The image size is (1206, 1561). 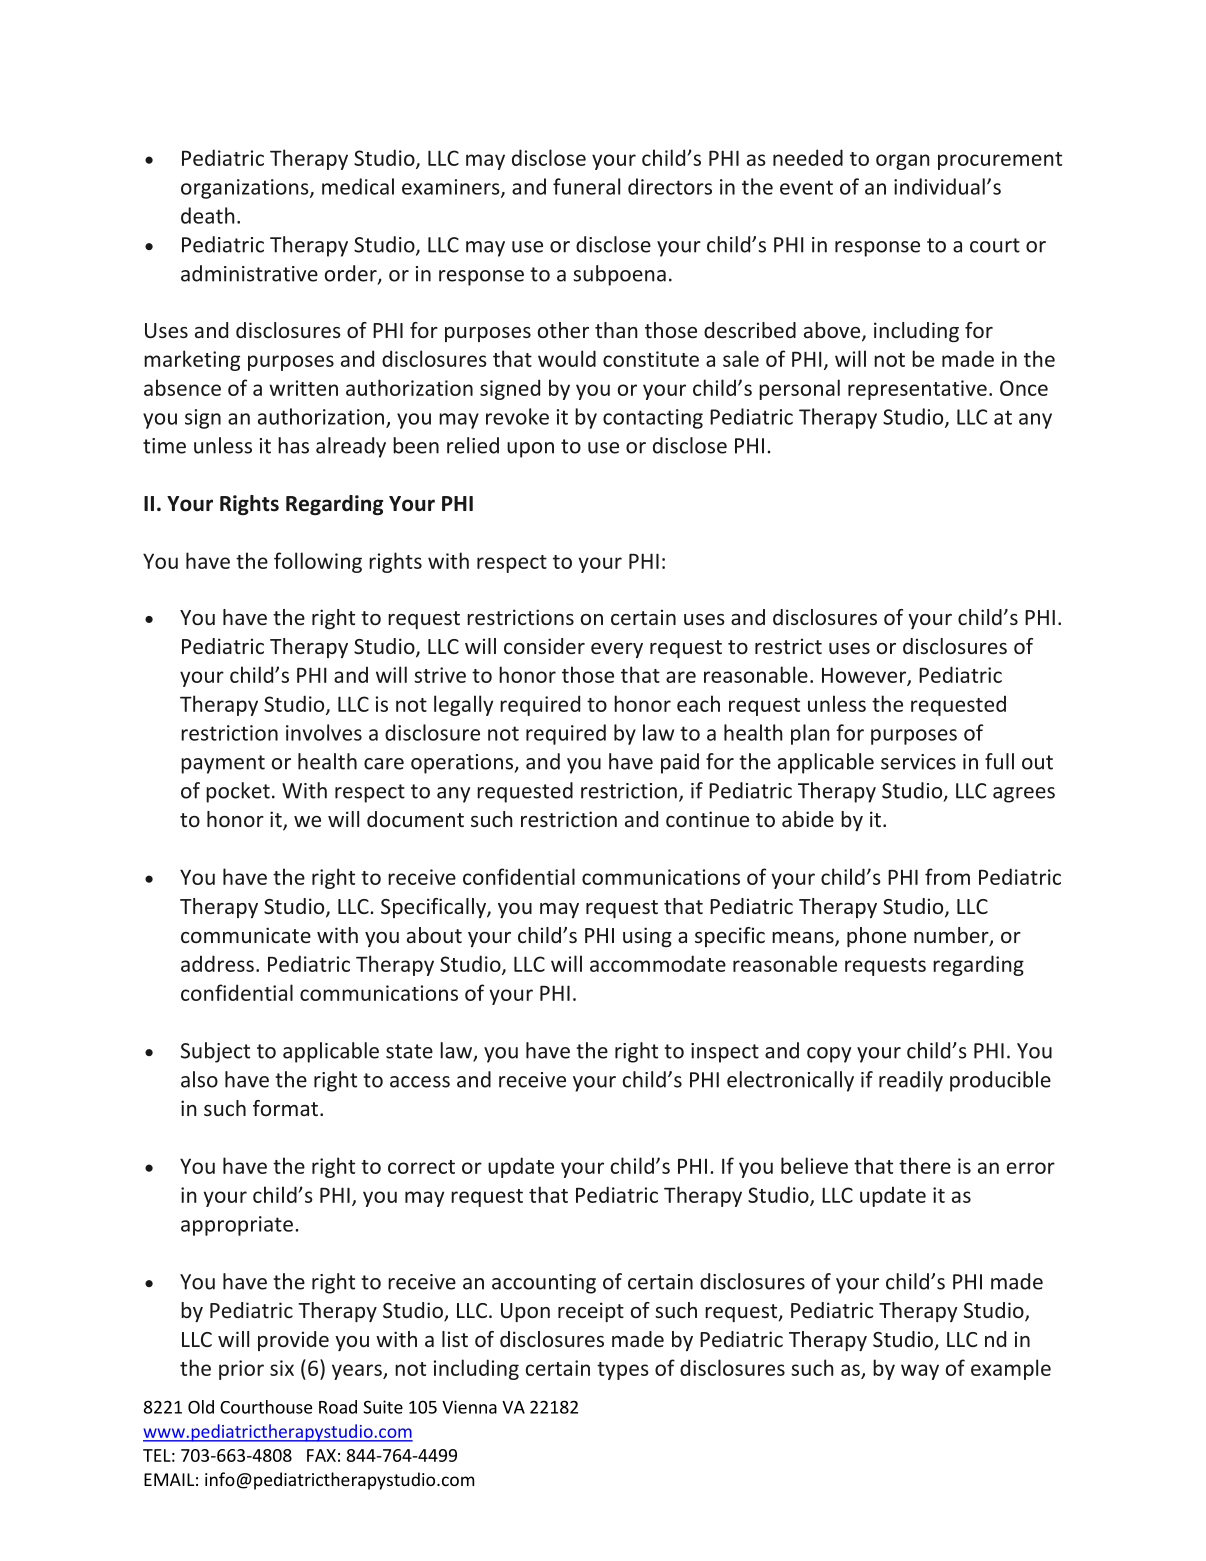 What do you see at coordinates (208, 215) in the screenshot?
I see `death` at bounding box center [208, 215].
